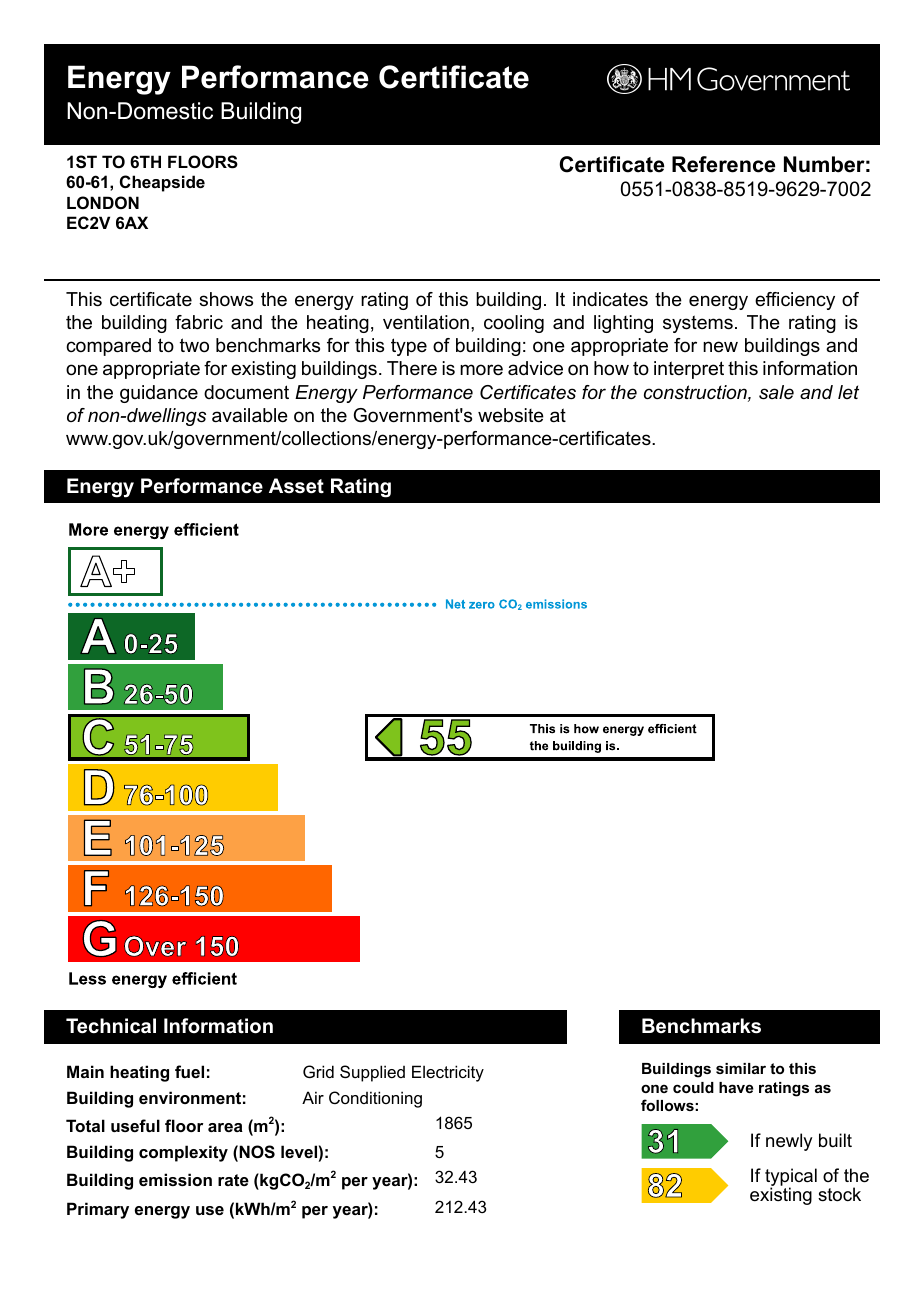 The height and width of the screenshot is (1308, 924). What do you see at coordinates (723, 164) in the screenshot?
I see `Reference` at bounding box center [723, 164].
